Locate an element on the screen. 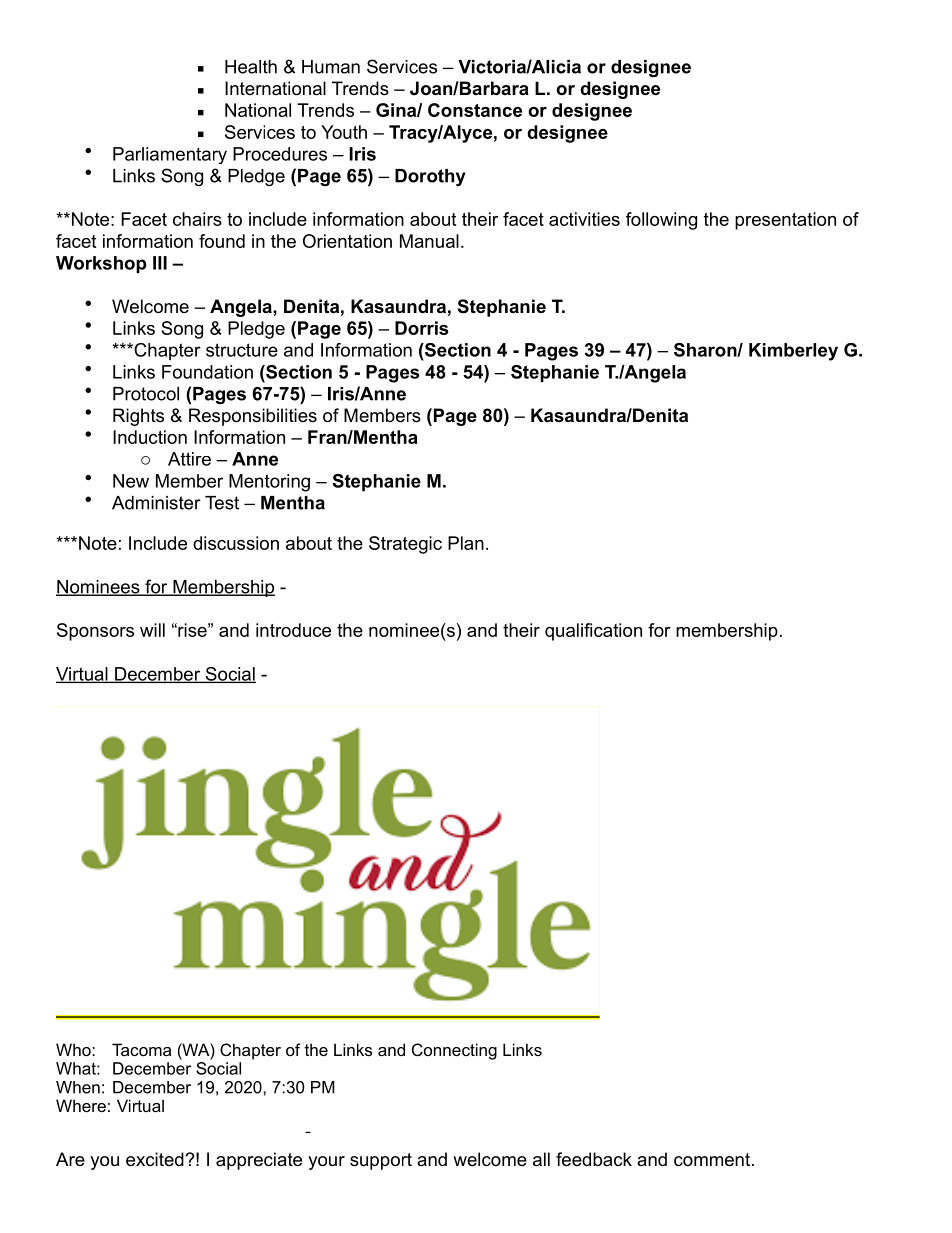  comment is located at coordinates (713, 1160).
